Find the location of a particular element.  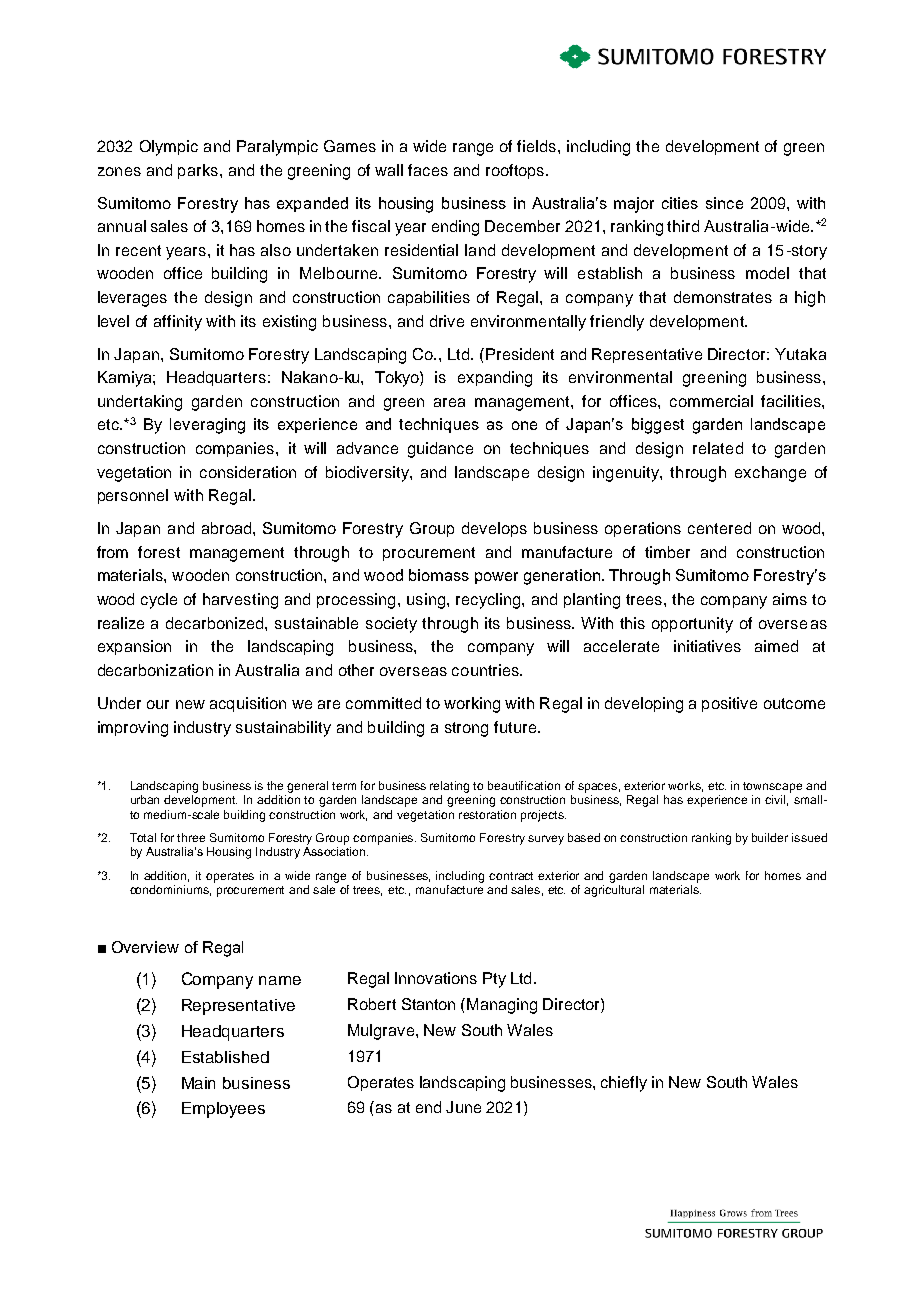

June is located at coordinates (463, 1107).
